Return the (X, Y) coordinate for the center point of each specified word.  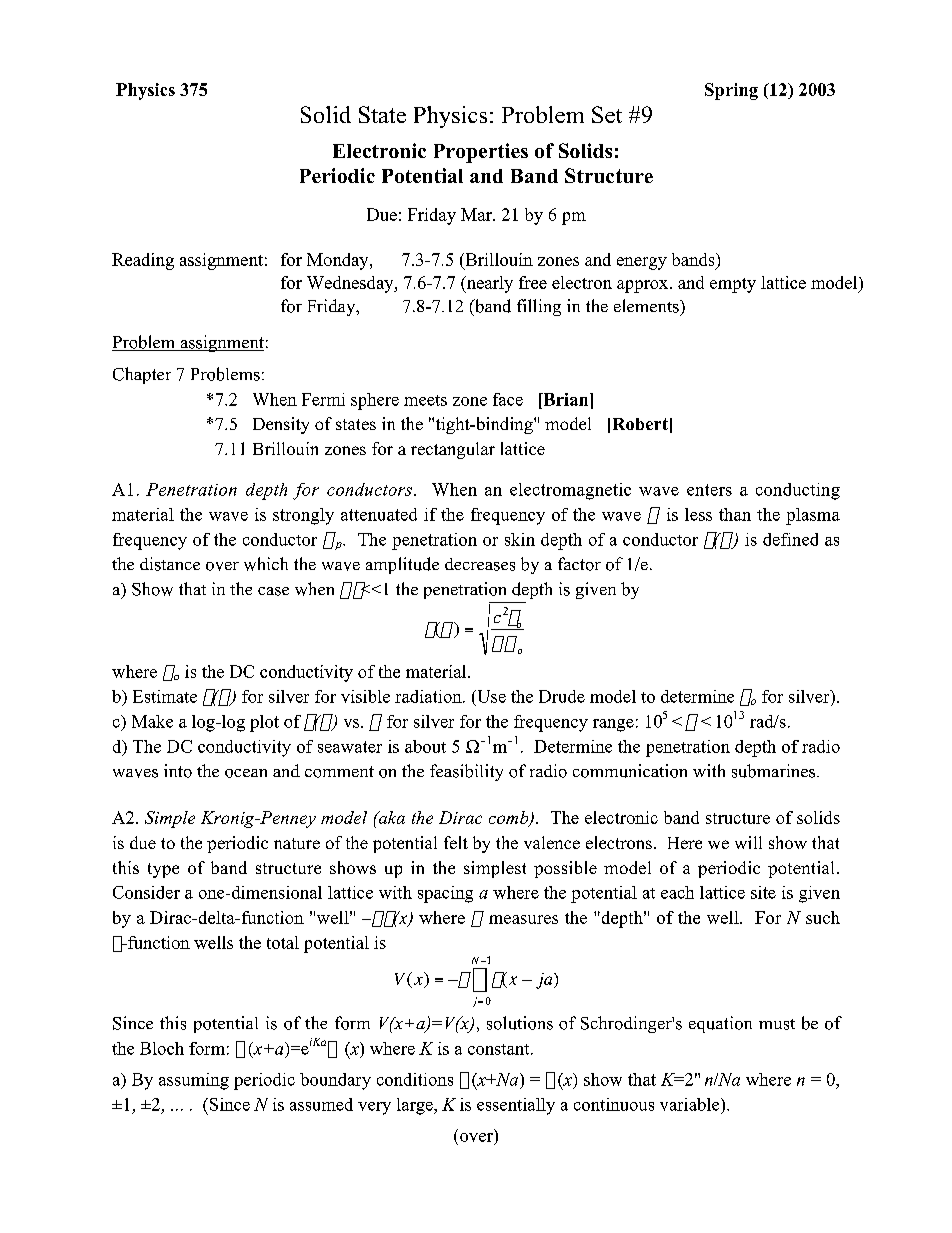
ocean (246, 773)
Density (281, 425)
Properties (481, 153)
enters (709, 490)
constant (500, 1049)
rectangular (453, 450)
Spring (731, 91)
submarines (775, 771)
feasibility (466, 772)
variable (691, 1104)
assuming (194, 1081)
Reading (143, 261)
